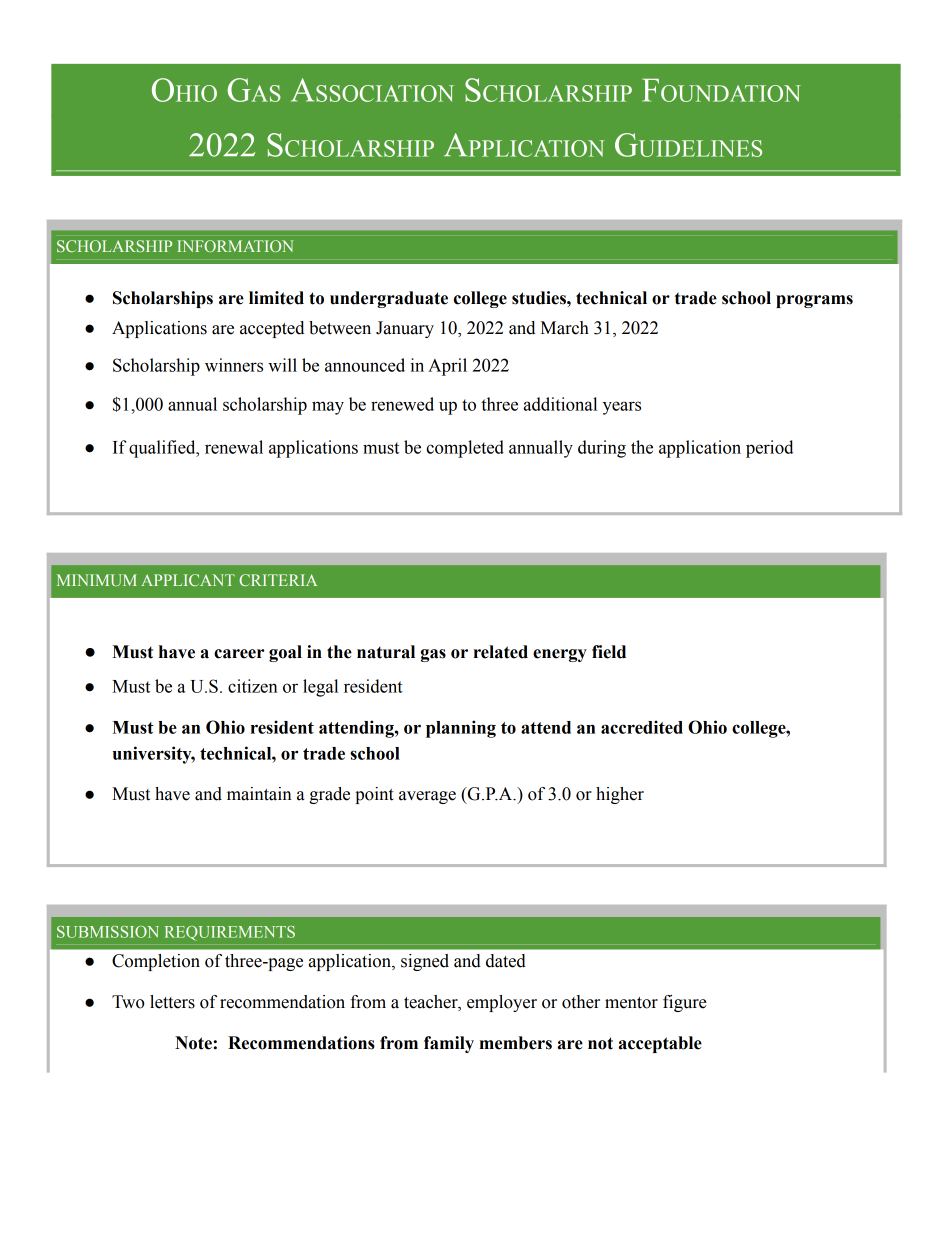 This page has width=952, height=1233. Describe the element at coordinates (235, 246) in the page. I see `INFORMATION` at that location.
